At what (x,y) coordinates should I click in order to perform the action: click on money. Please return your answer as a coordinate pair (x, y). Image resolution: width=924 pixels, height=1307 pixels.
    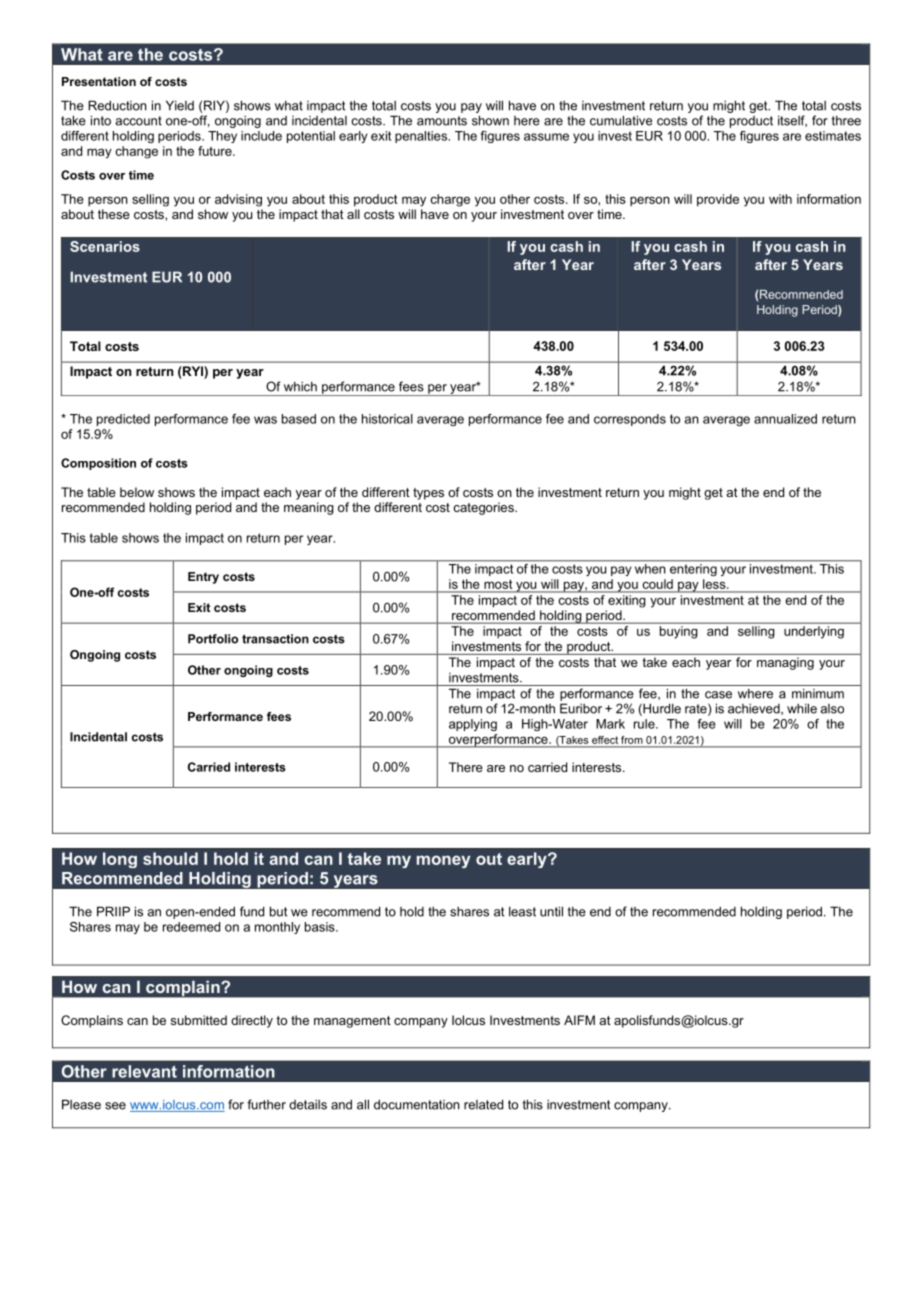
    Looking at the image, I should click on (444, 861).
